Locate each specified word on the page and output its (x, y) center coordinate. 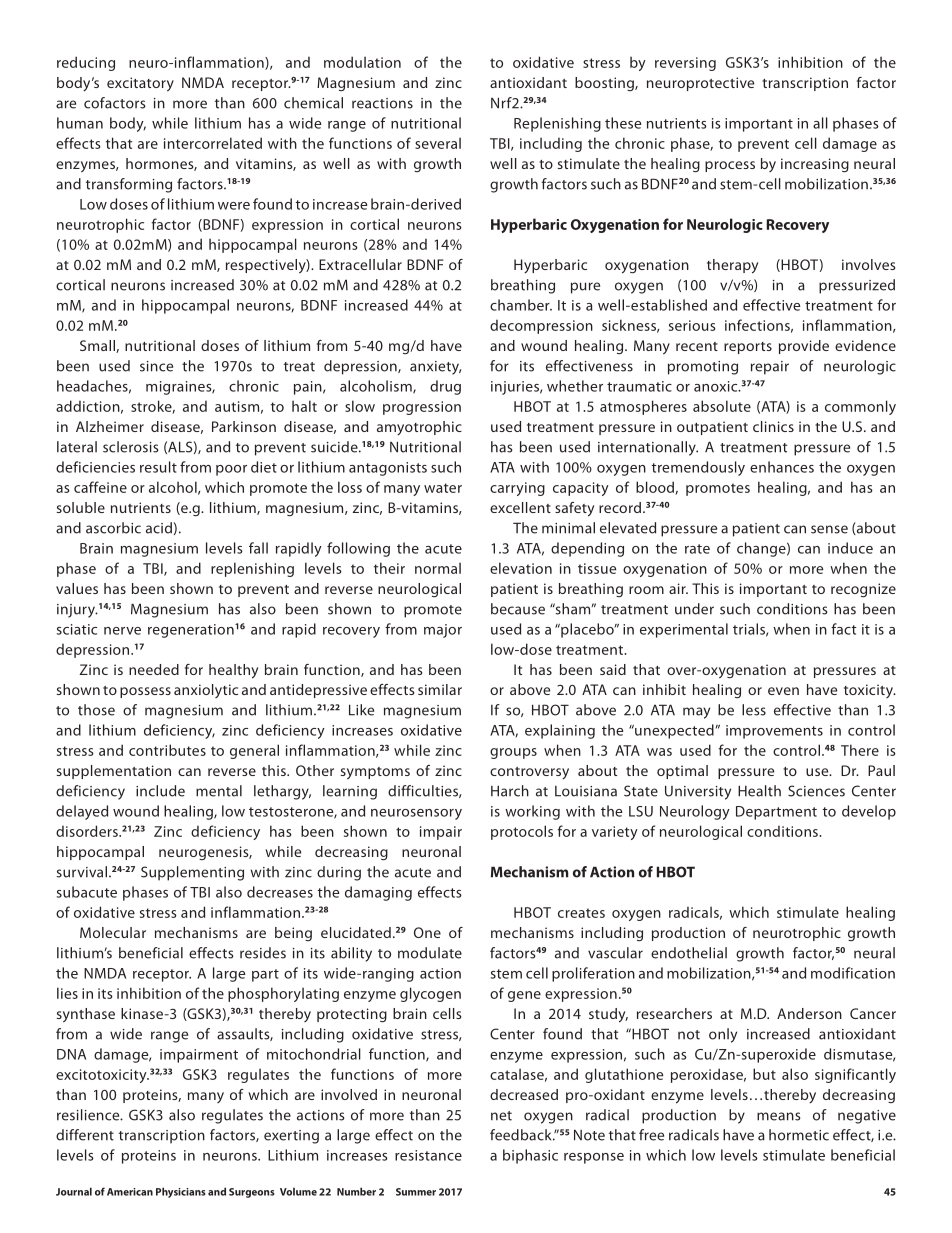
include (160, 791)
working (532, 812)
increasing (815, 165)
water (443, 488)
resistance (428, 1155)
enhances (782, 467)
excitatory (140, 84)
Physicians (181, 1192)
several (438, 143)
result (158, 467)
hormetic (799, 1135)
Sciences (816, 791)
